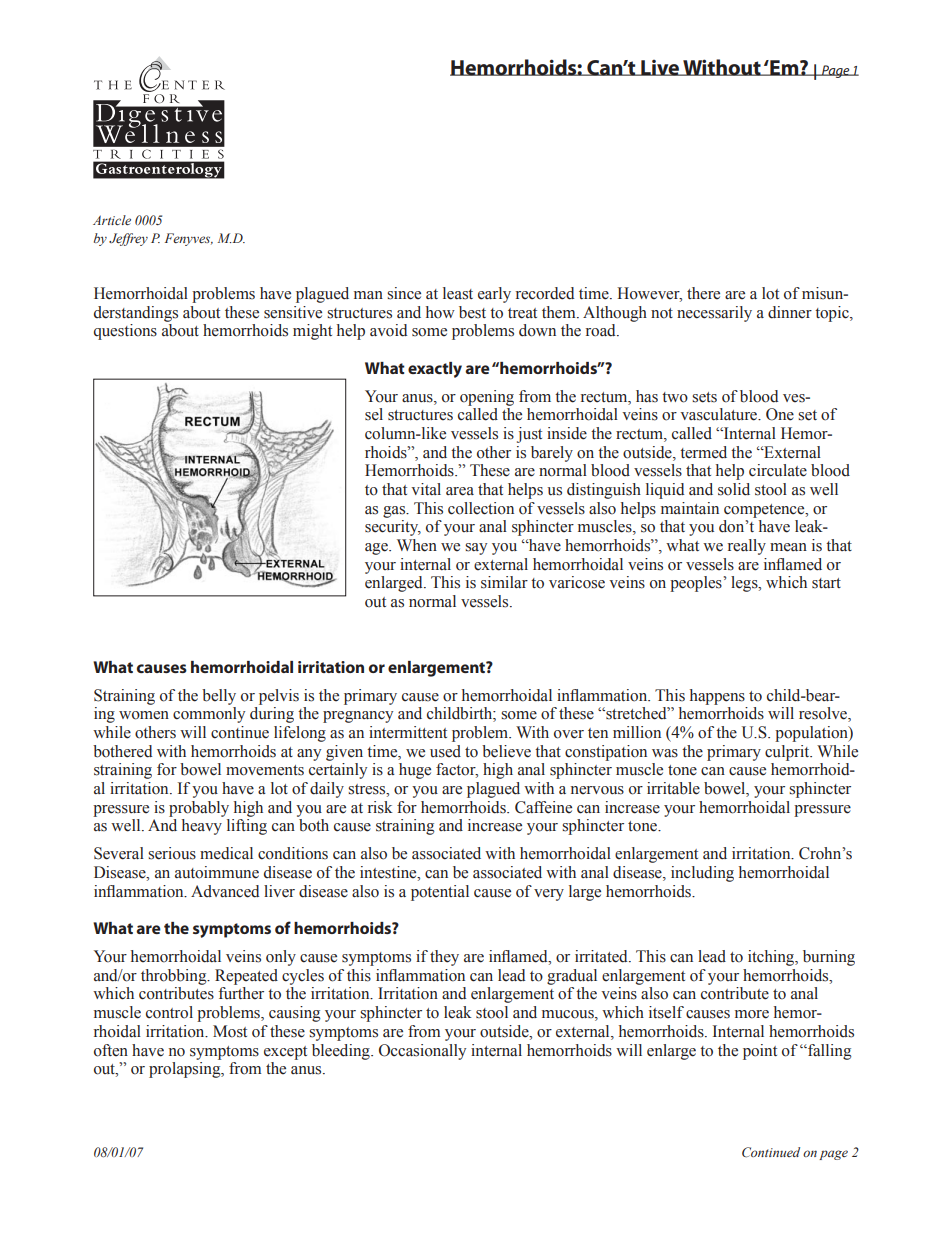 The height and width of the screenshot is (1233, 952). I want to click on used, so click(445, 751).
